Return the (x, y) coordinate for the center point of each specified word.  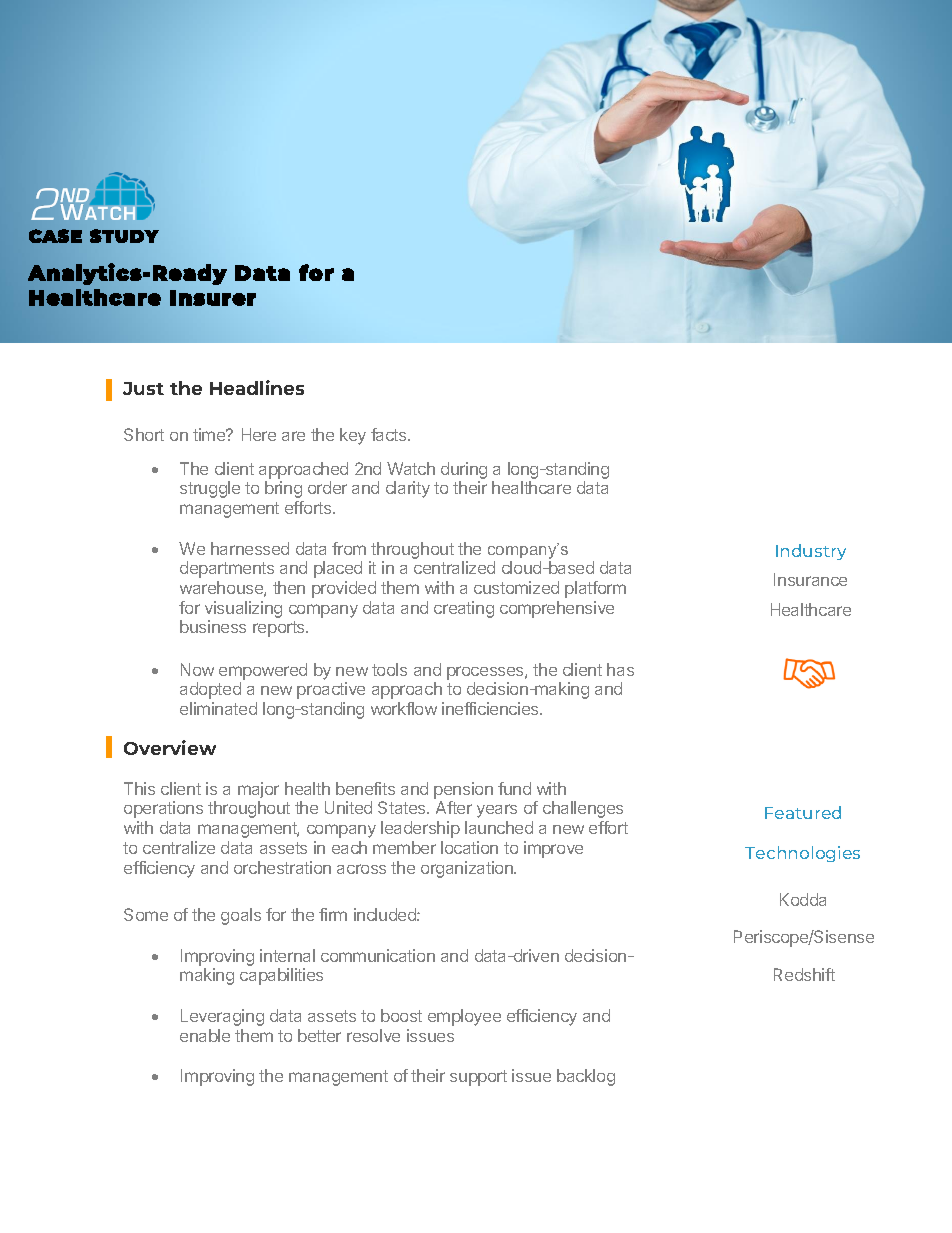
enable (205, 1035)
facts (390, 434)
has (620, 669)
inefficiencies (491, 708)
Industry (811, 552)
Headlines (257, 387)
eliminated (218, 708)
